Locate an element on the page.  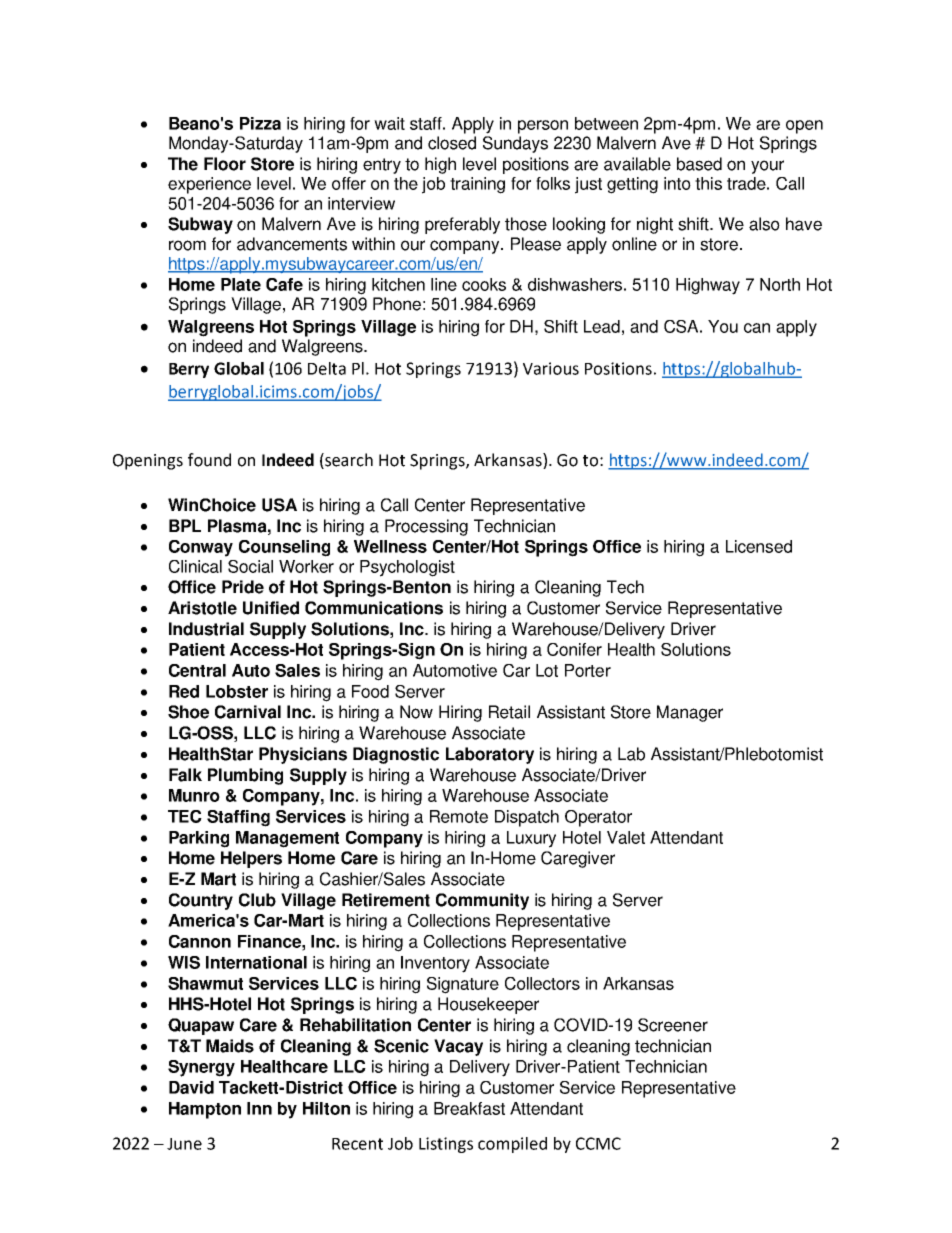
Inn is located at coordinates (259, 1108).
